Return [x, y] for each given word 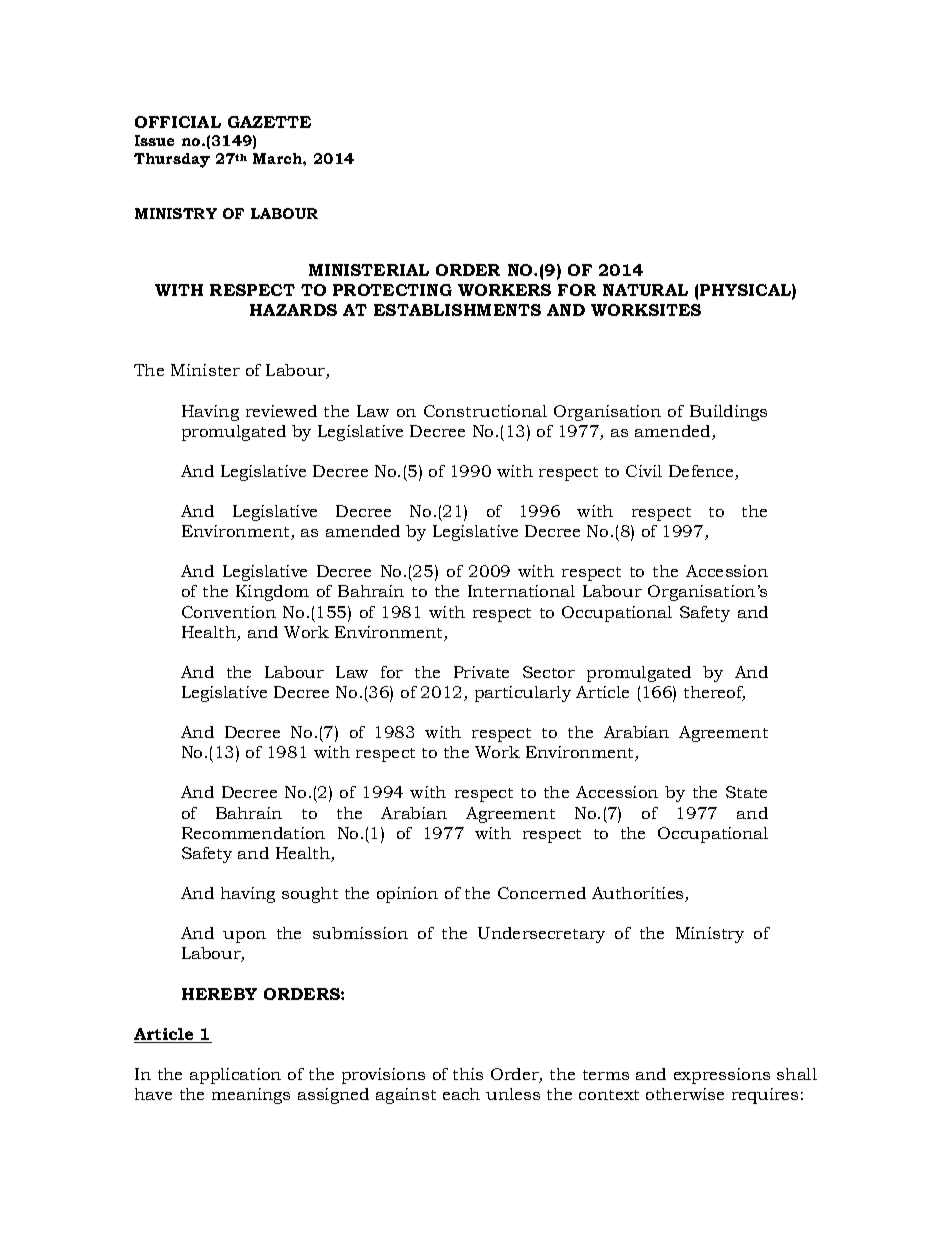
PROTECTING [392, 290]
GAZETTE [269, 122]
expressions [722, 1076]
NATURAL [645, 290]
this [468, 1074]
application [235, 1076]
